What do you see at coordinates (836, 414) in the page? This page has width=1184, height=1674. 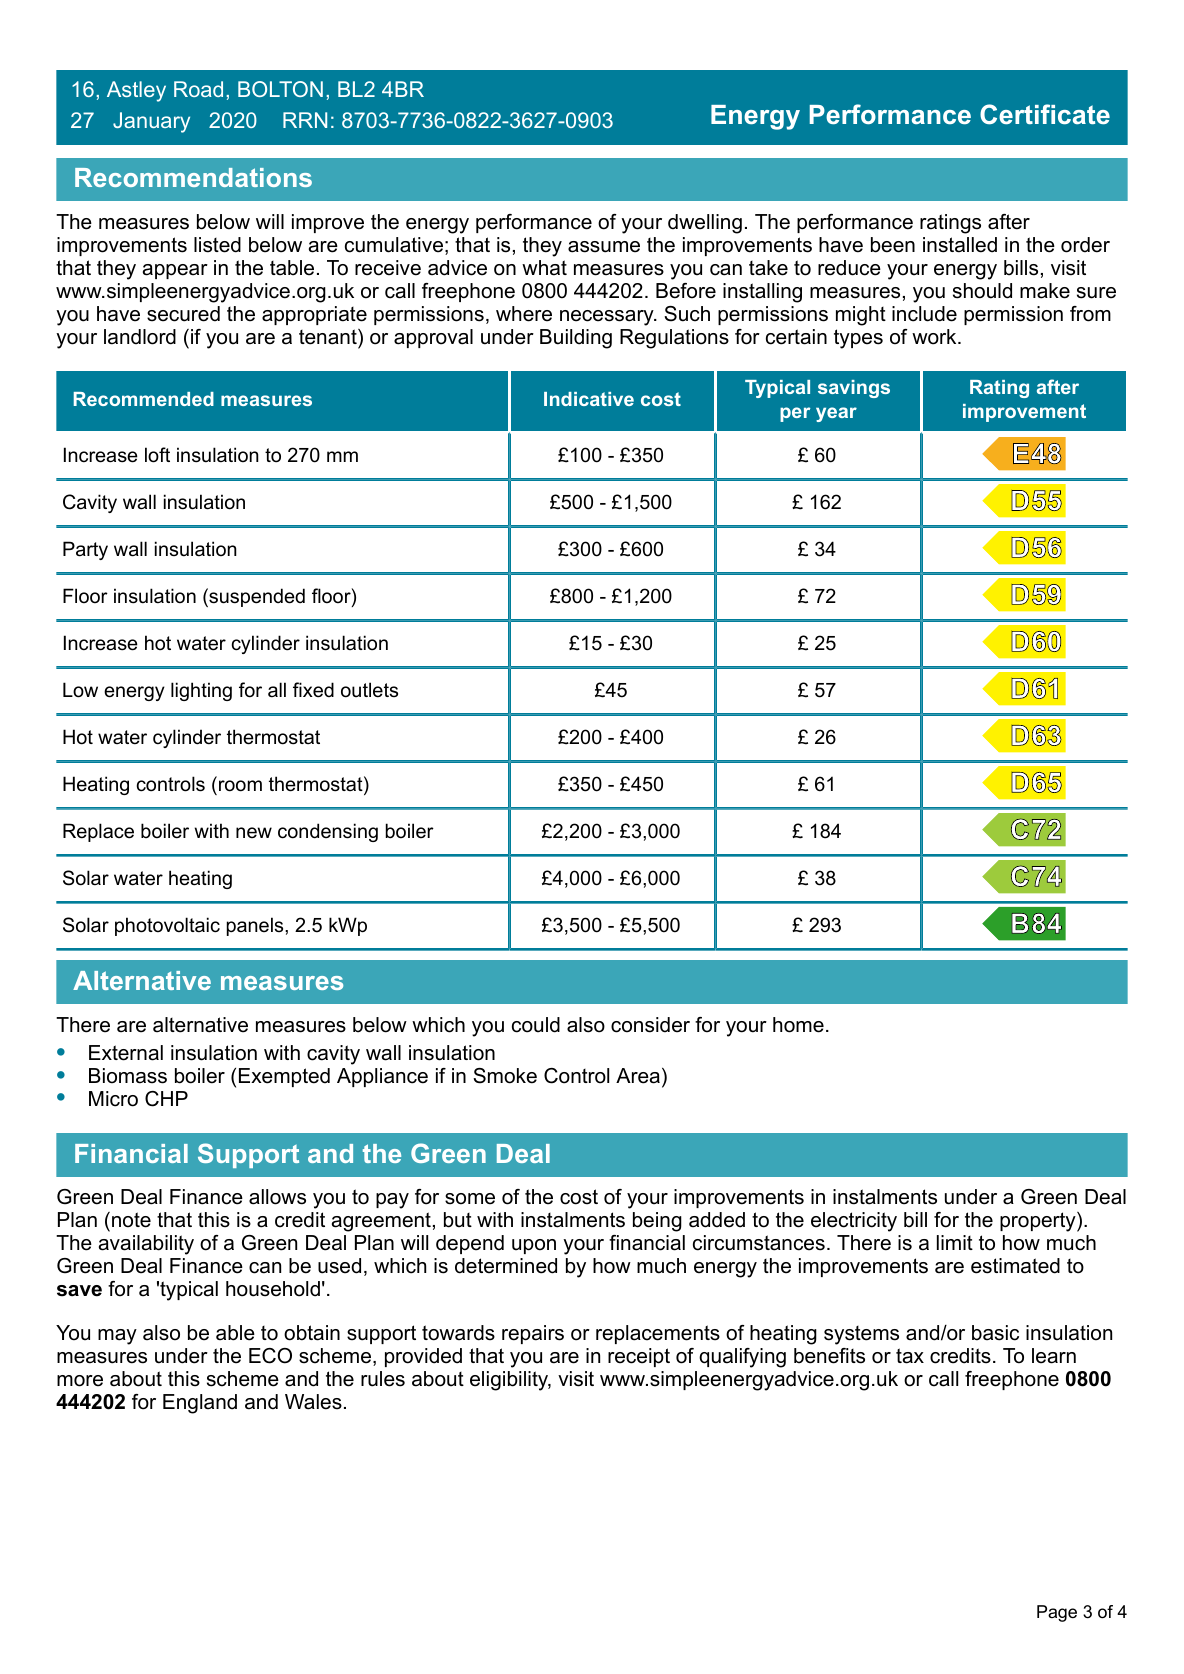 I see `year` at bounding box center [836, 414].
